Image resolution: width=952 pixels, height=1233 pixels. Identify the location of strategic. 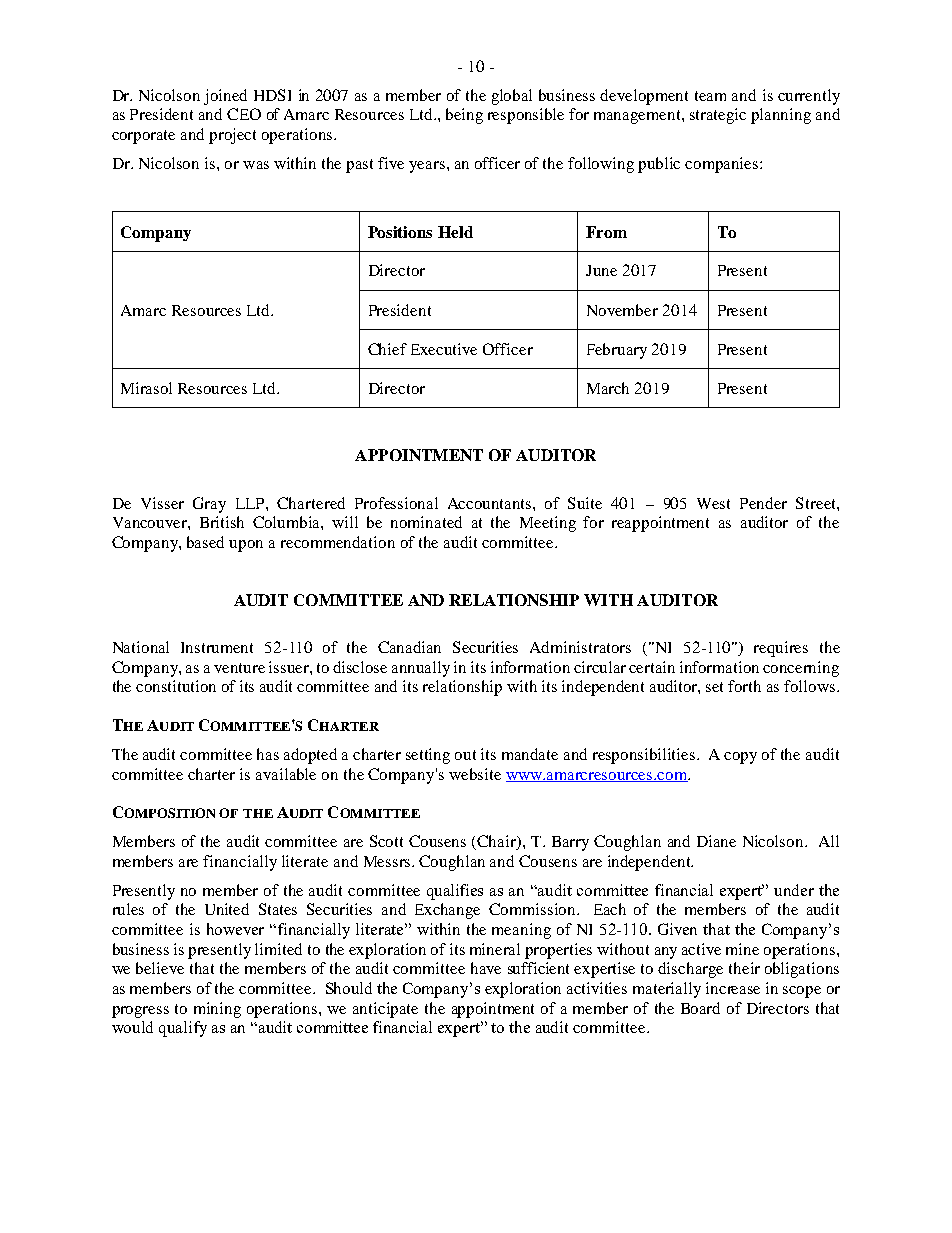
(718, 116).
